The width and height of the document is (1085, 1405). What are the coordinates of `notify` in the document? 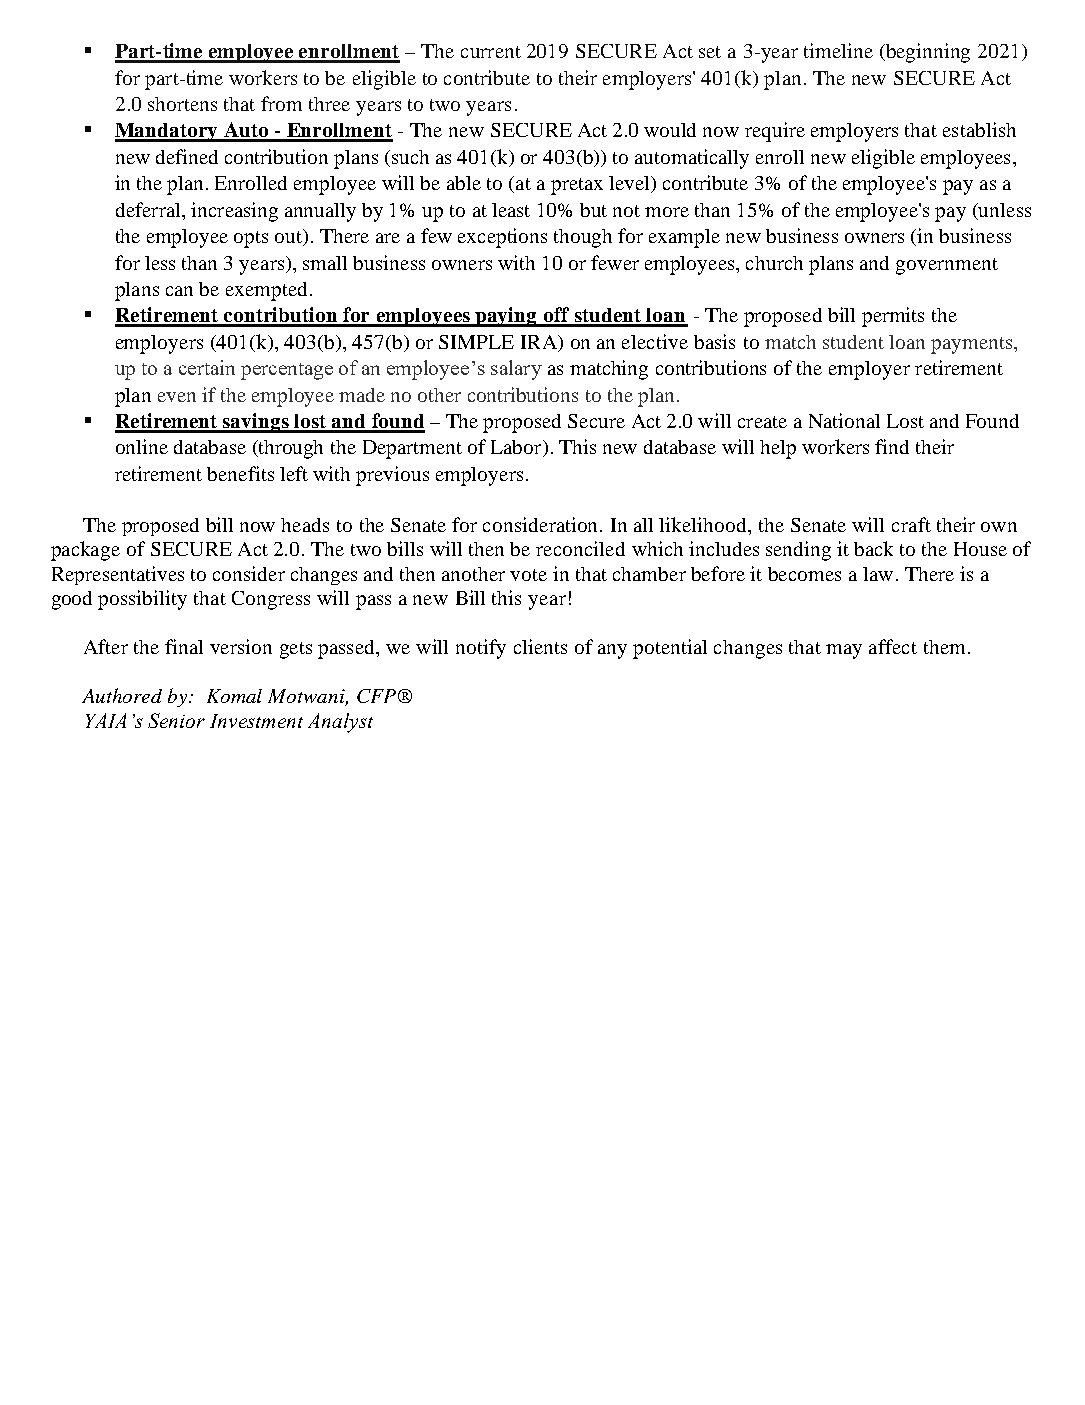 It's located at (481, 649).
